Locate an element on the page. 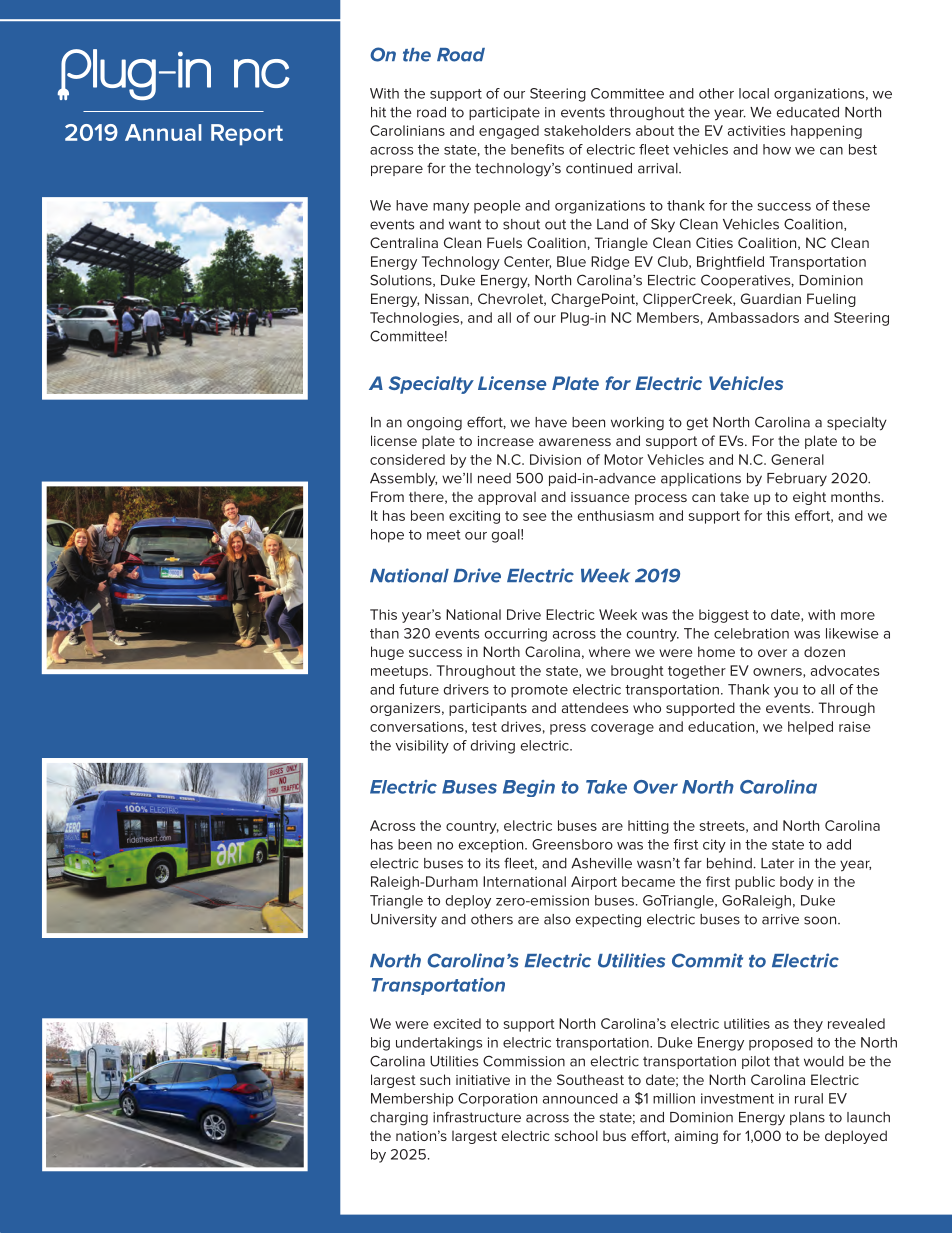  Annual is located at coordinates (163, 132).
